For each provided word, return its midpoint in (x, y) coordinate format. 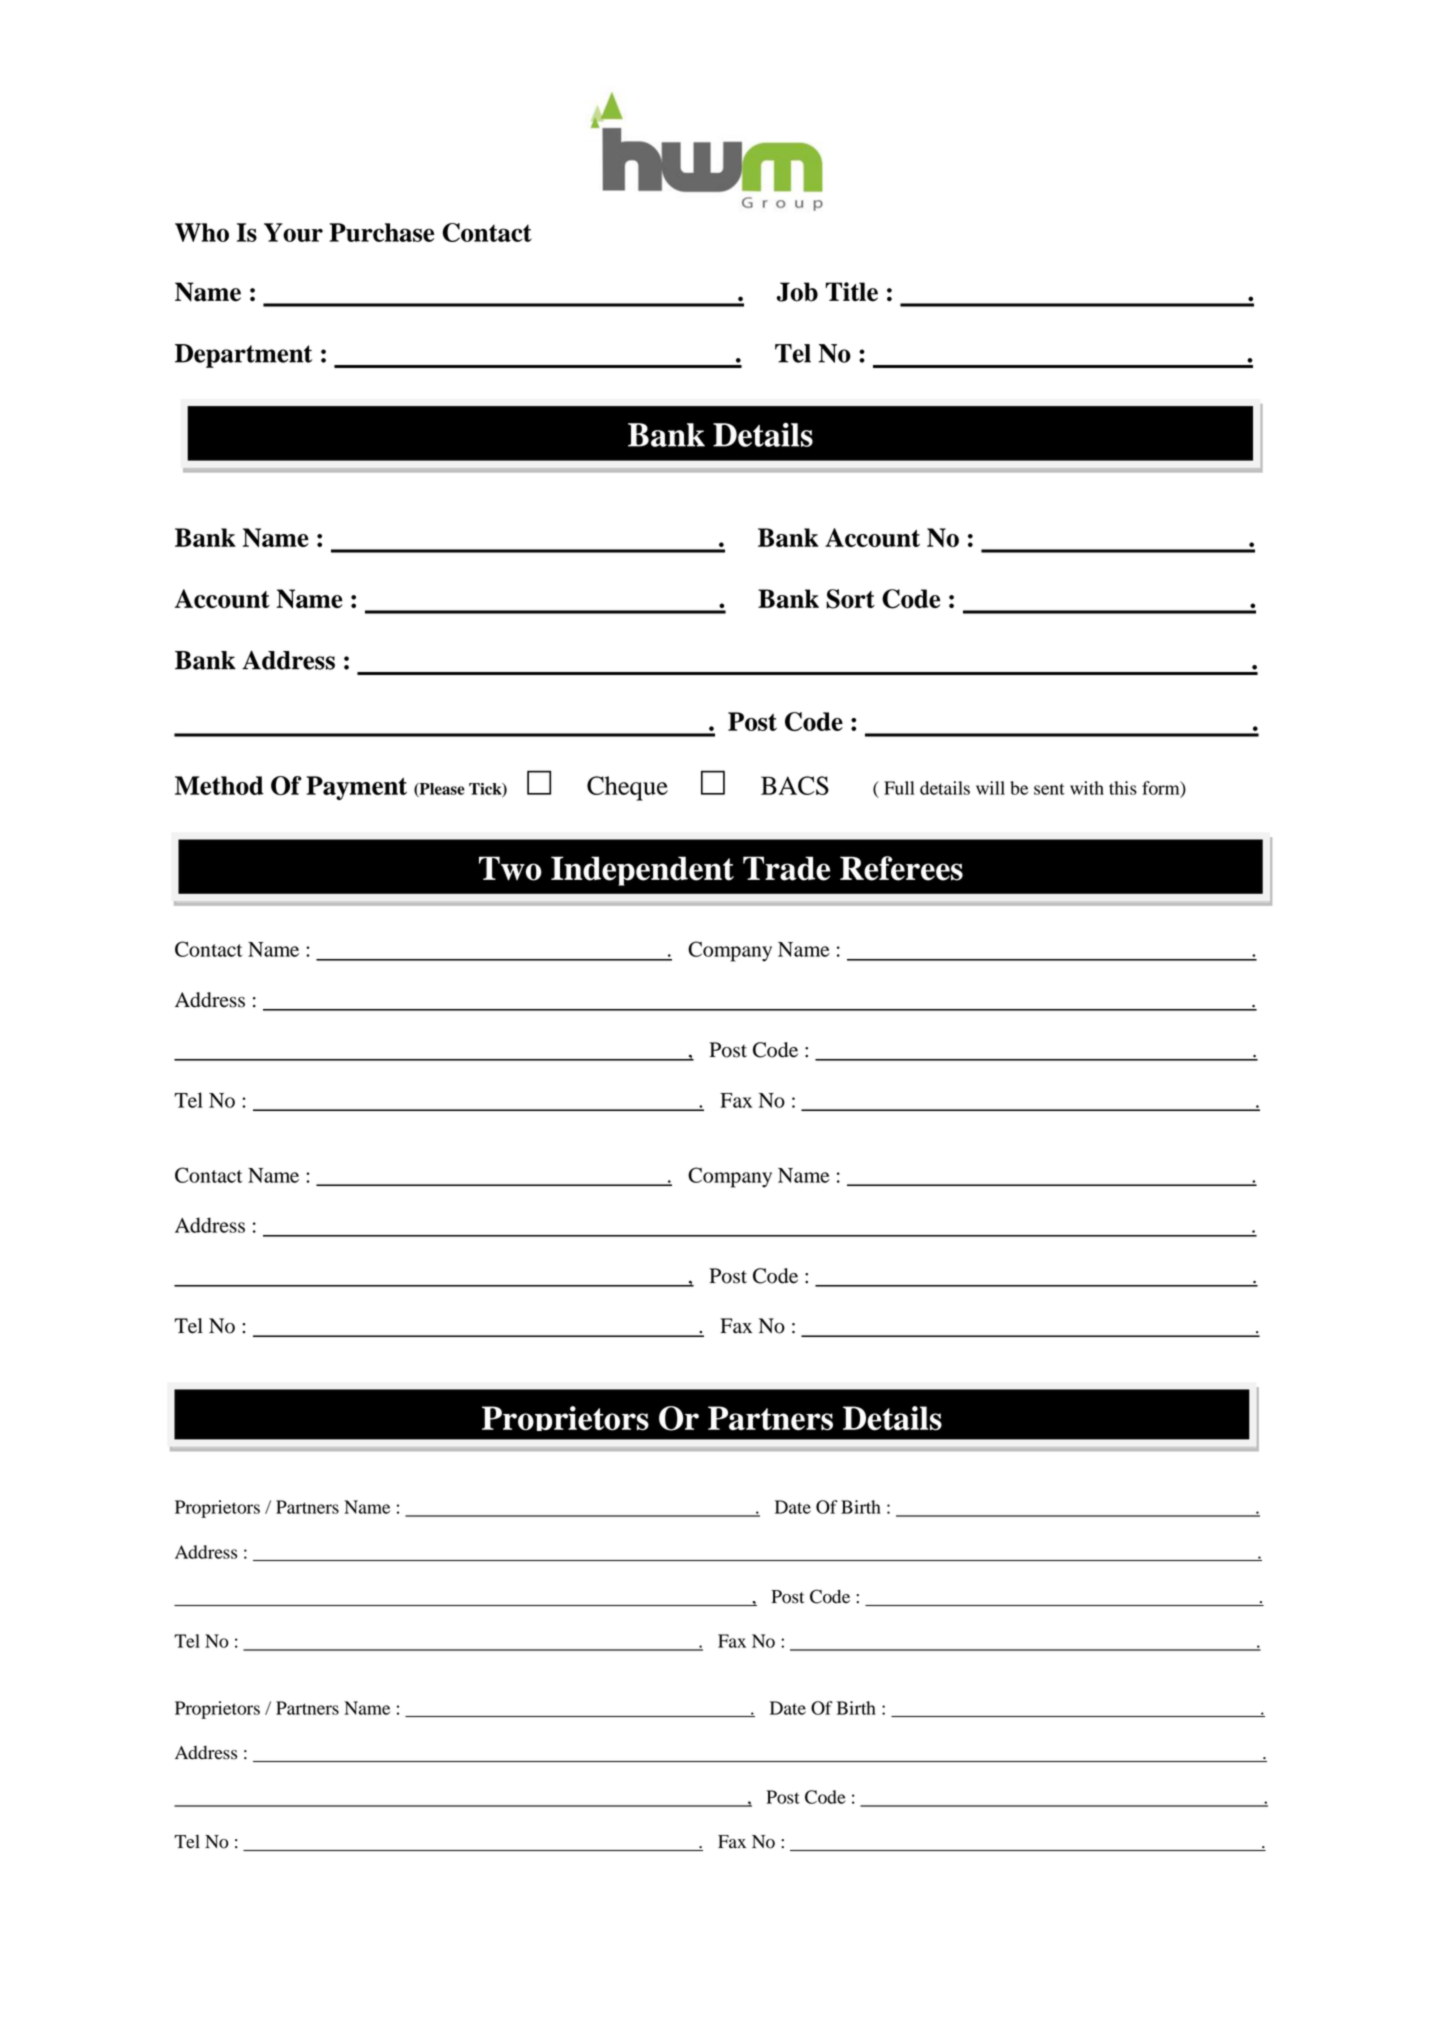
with (1087, 788)
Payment (356, 788)
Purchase (381, 232)
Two (510, 868)
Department (243, 356)
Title (852, 292)
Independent (642, 871)
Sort (850, 599)
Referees (901, 868)
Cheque (627, 788)
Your (293, 232)
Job (797, 292)
